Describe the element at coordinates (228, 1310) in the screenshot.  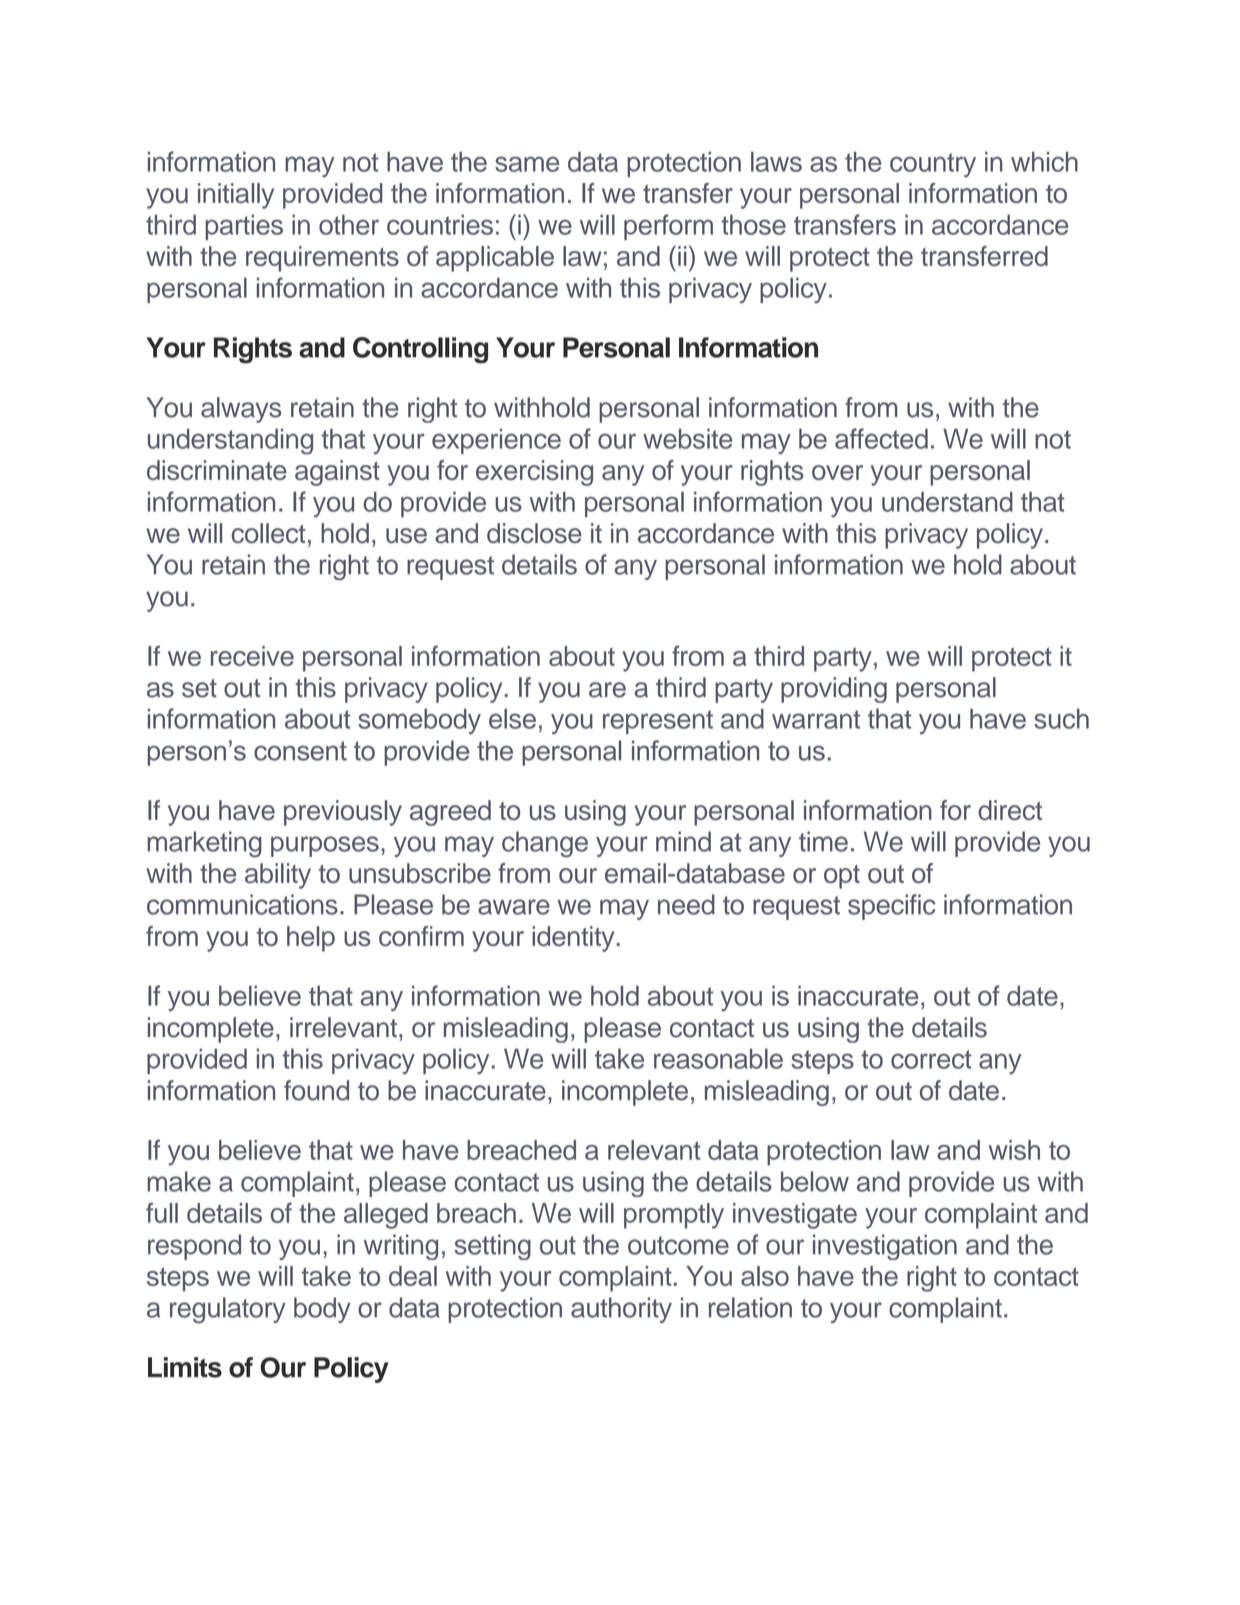
I see `regulatory` at that location.
